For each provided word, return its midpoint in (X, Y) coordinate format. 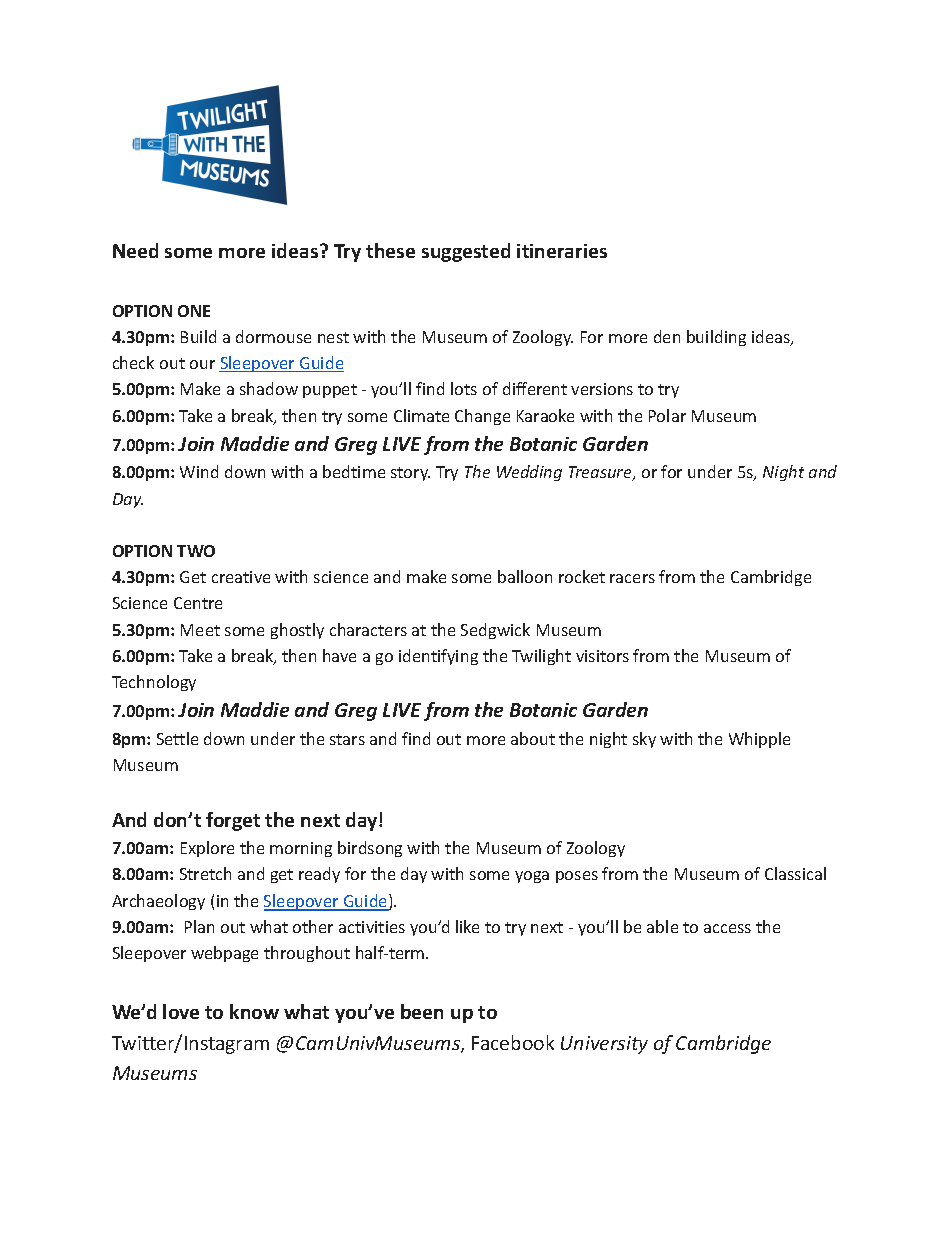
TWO (196, 551)
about (533, 738)
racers (632, 578)
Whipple (759, 740)
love (181, 1011)
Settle (177, 738)
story (410, 474)
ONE (194, 311)
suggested (466, 252)
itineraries (562, 251)
